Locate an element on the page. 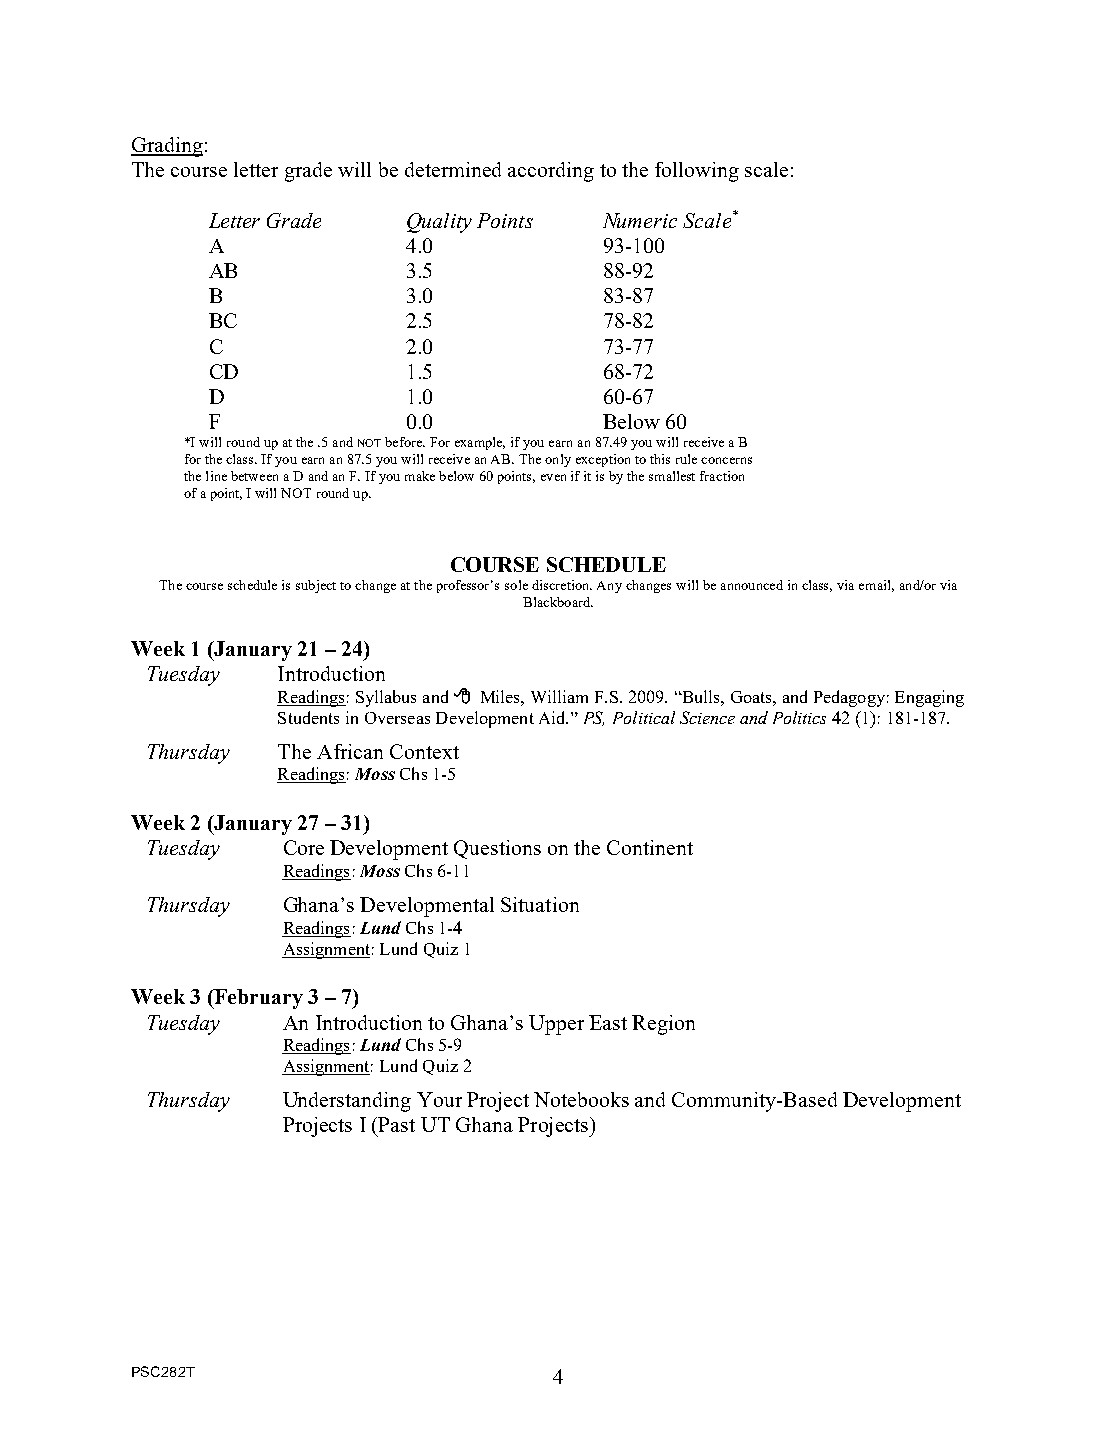 The image size is (1117, 1446). Grading is located at coordinates (167, 147).
